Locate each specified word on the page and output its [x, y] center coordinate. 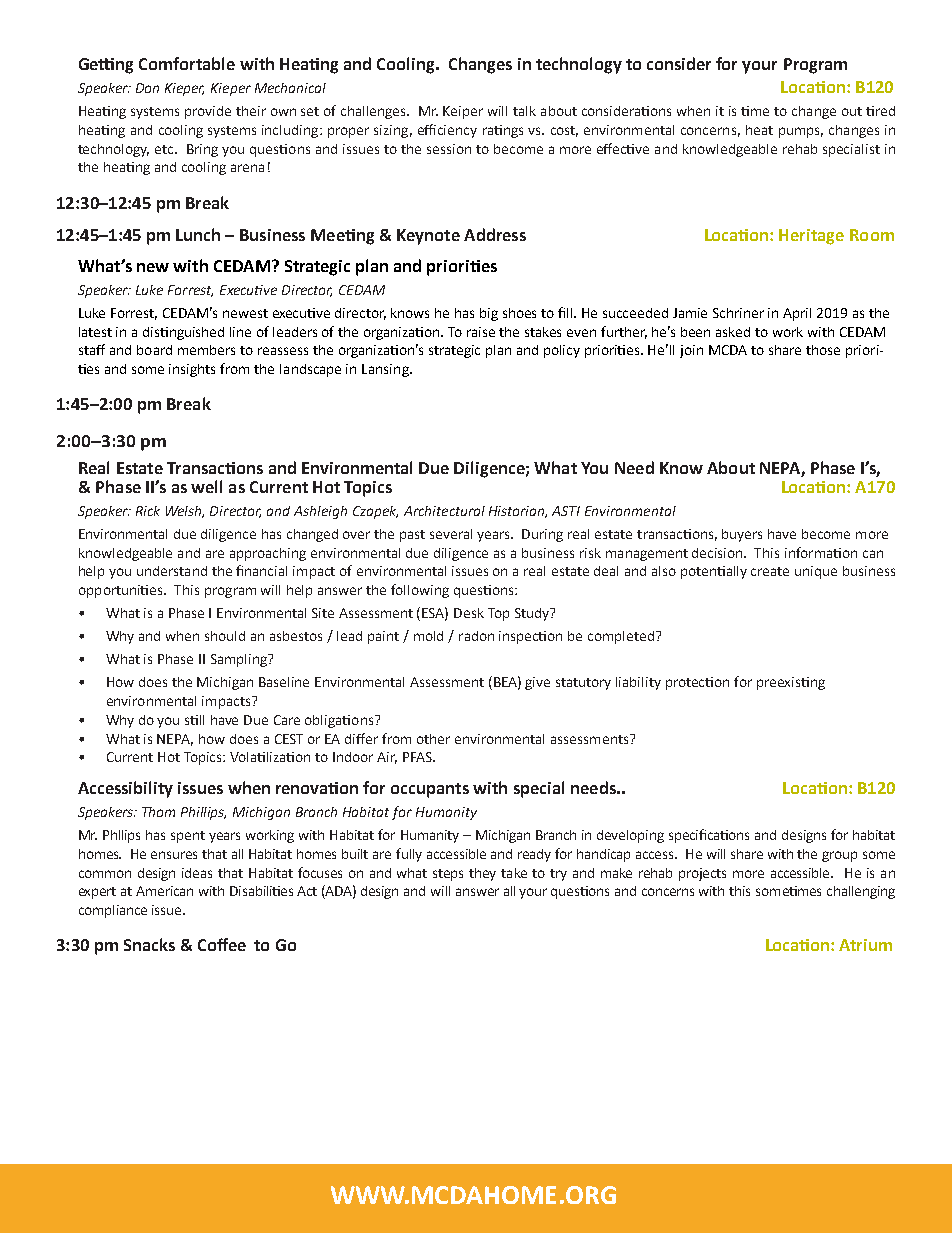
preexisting [791, 683]
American [164, 891]
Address [495, 234]
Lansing [386, 370]
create [770, 571]
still [194, 720]
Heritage [811, 237]
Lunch [198, 234]
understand [172, 571]
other [433, 739]
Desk [469, 613]
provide [208, 112]
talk [524, 111]
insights [192, 370]
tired [880, 111]
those [823, 350]
